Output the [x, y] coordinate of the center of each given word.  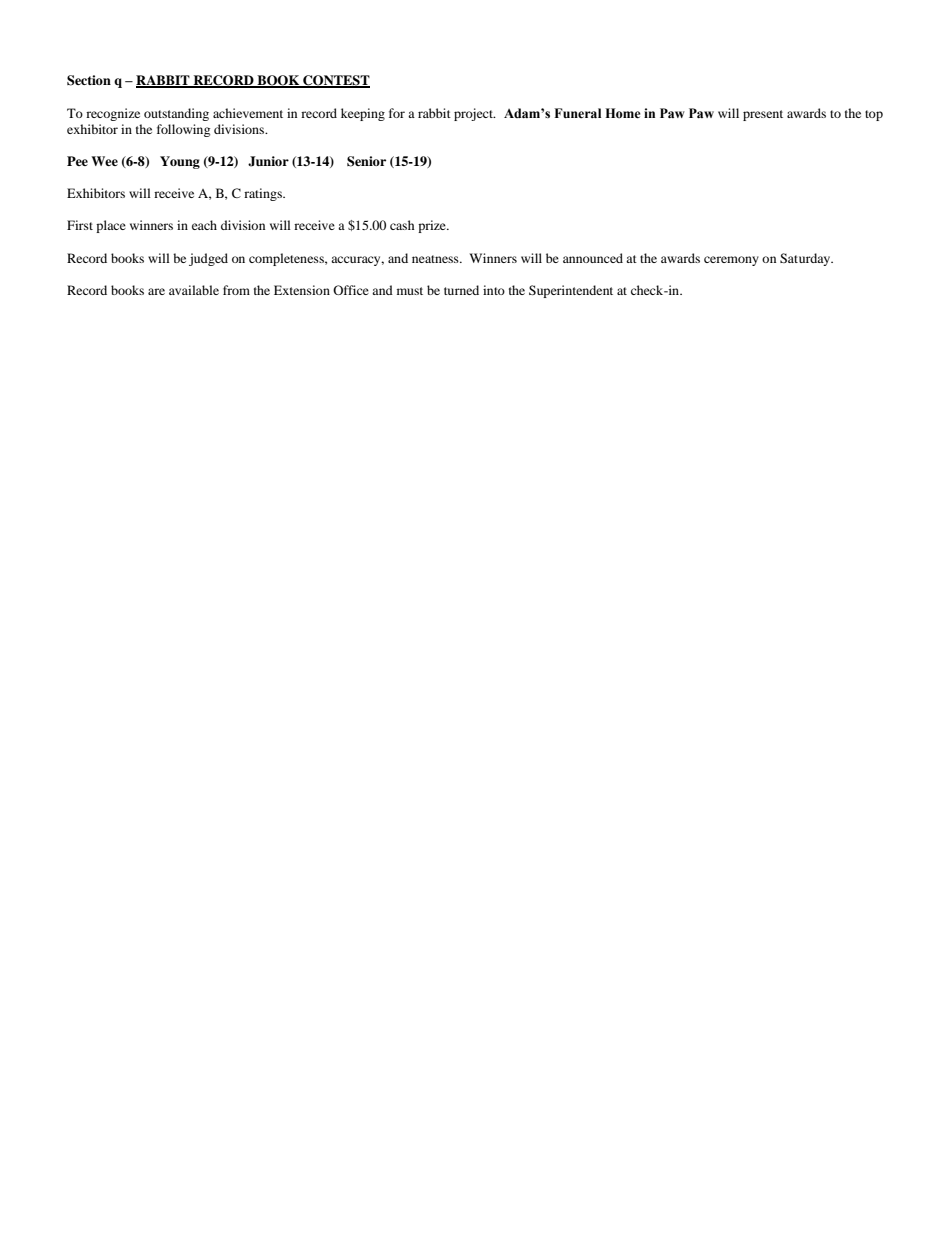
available [194, 290]
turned [461, 290]
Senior [366, 161]
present [763, 115]
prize [433, 226]
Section [89, 80]
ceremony [731, 261]
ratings [264, 194]
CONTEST [335, 81]
